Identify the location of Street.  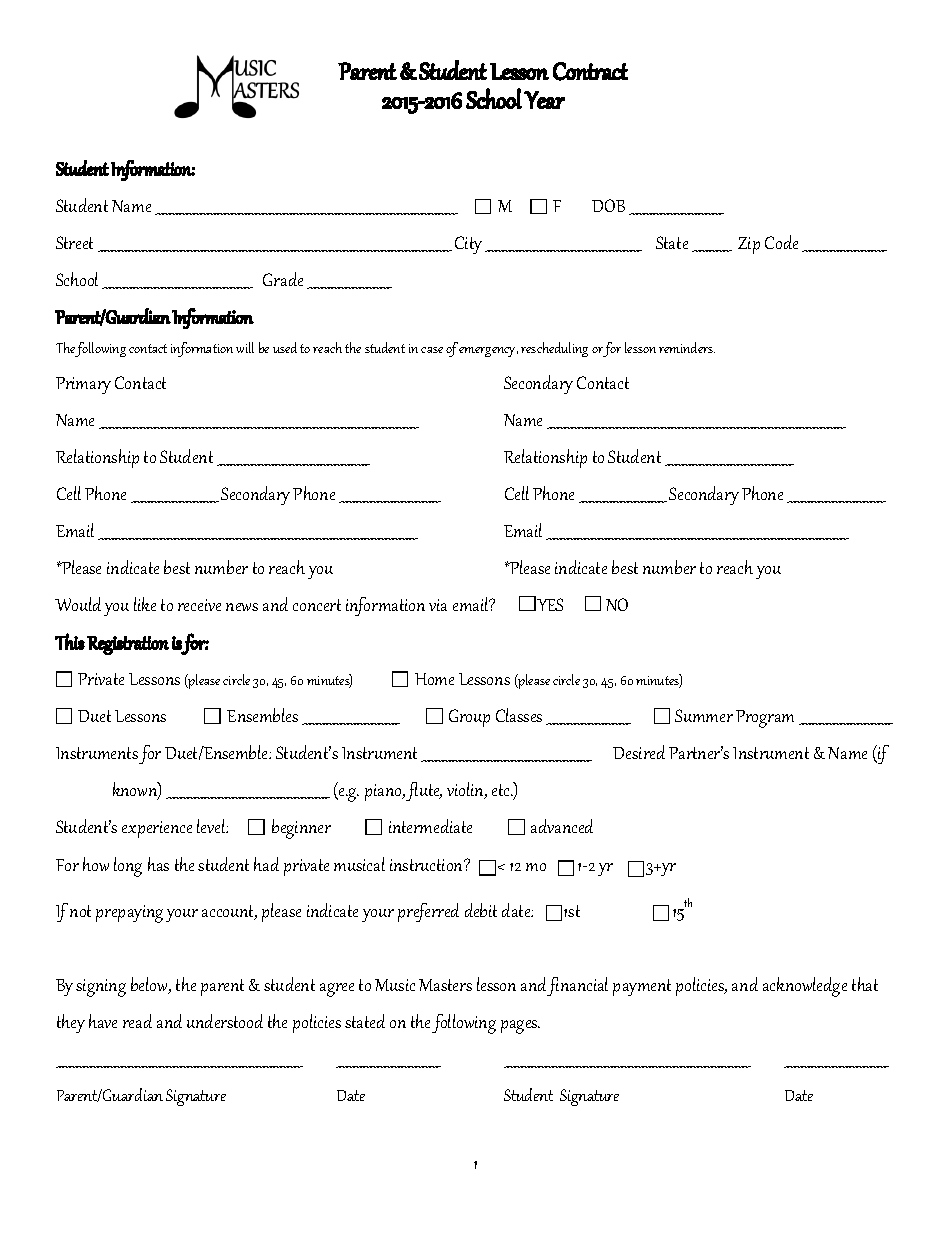
(74, 242).
